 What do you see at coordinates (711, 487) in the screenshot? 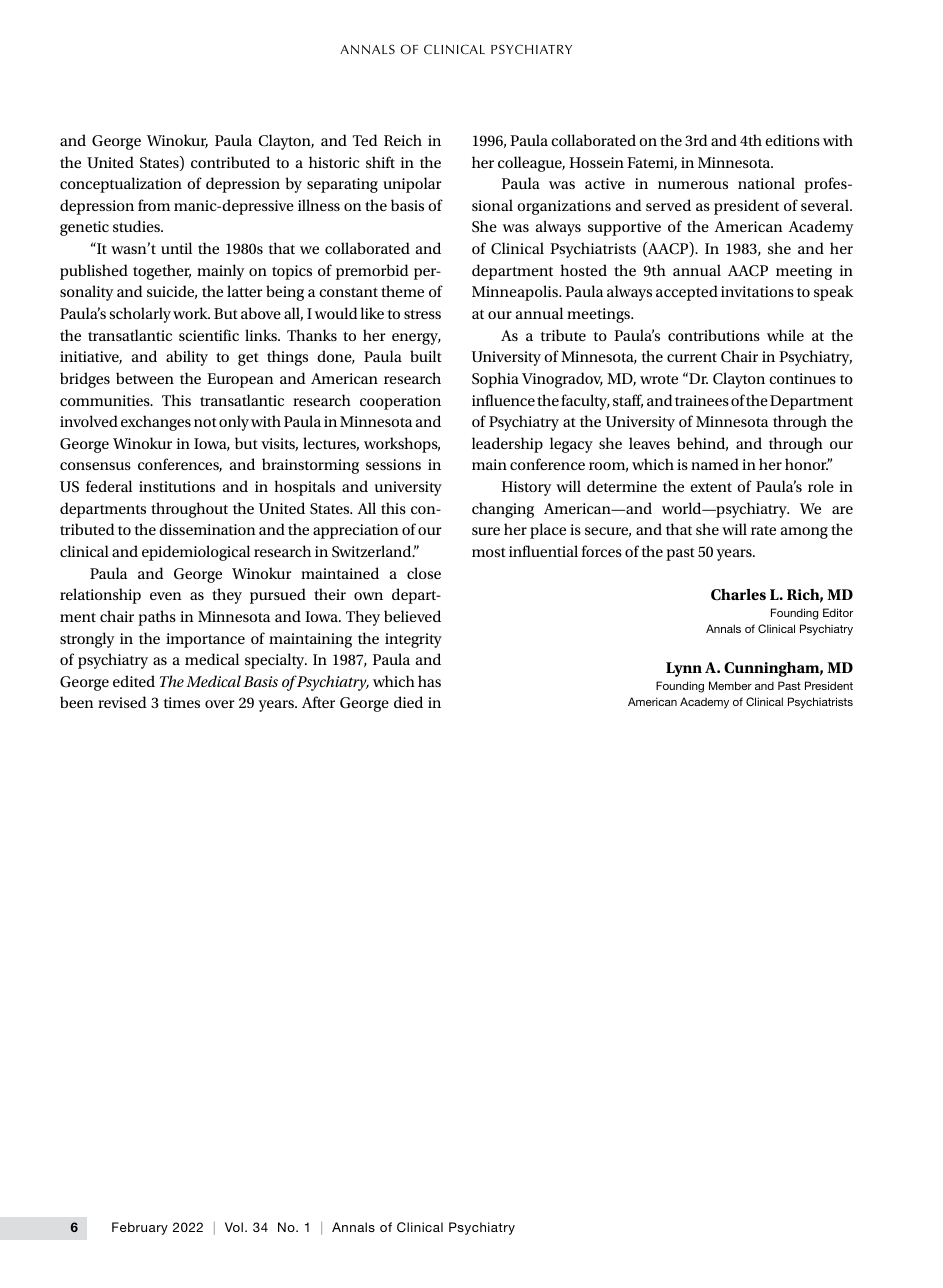
I see `extent` at bounding box center [711, 487].
